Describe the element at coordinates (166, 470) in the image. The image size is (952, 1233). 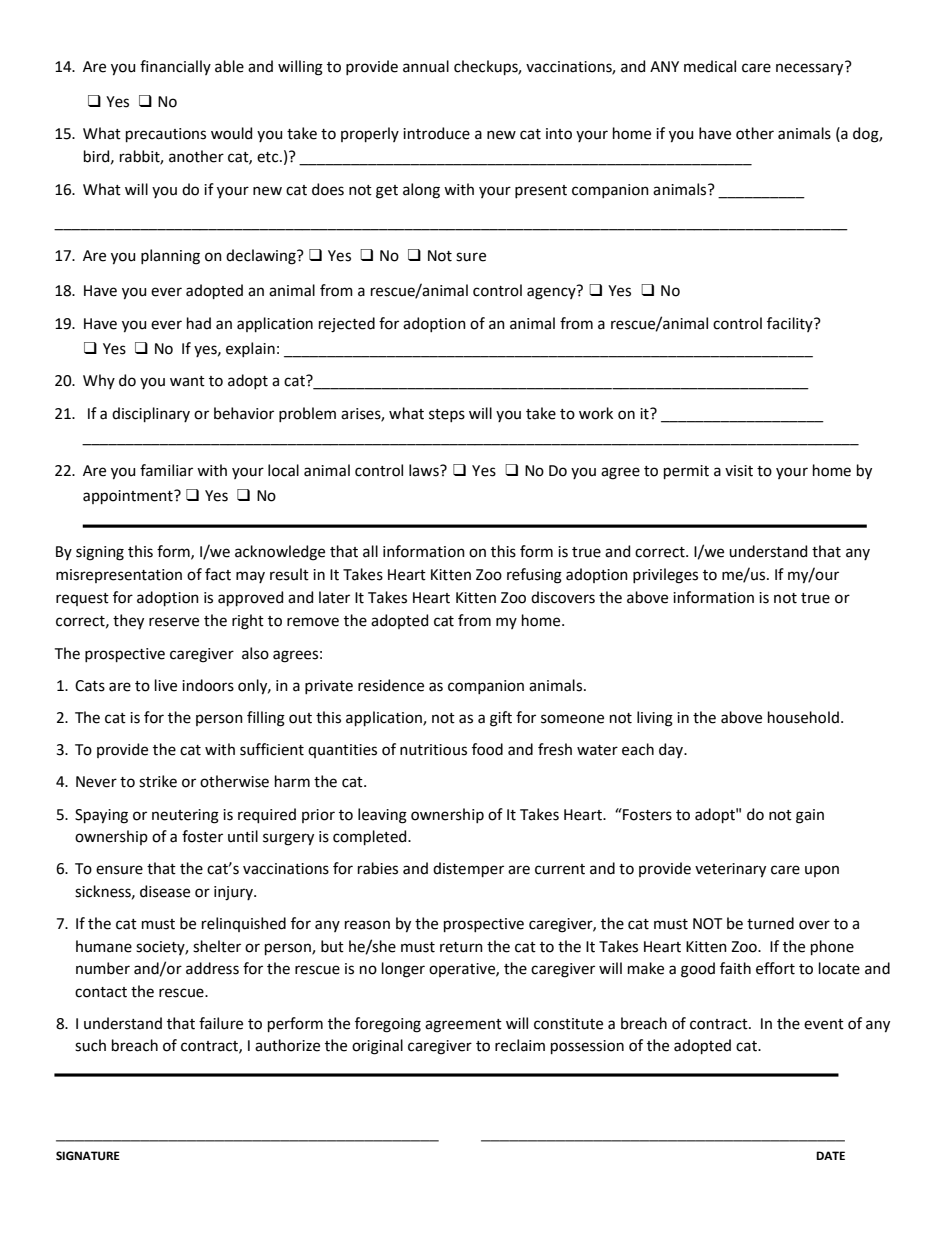
I see `familiar` at that location.
